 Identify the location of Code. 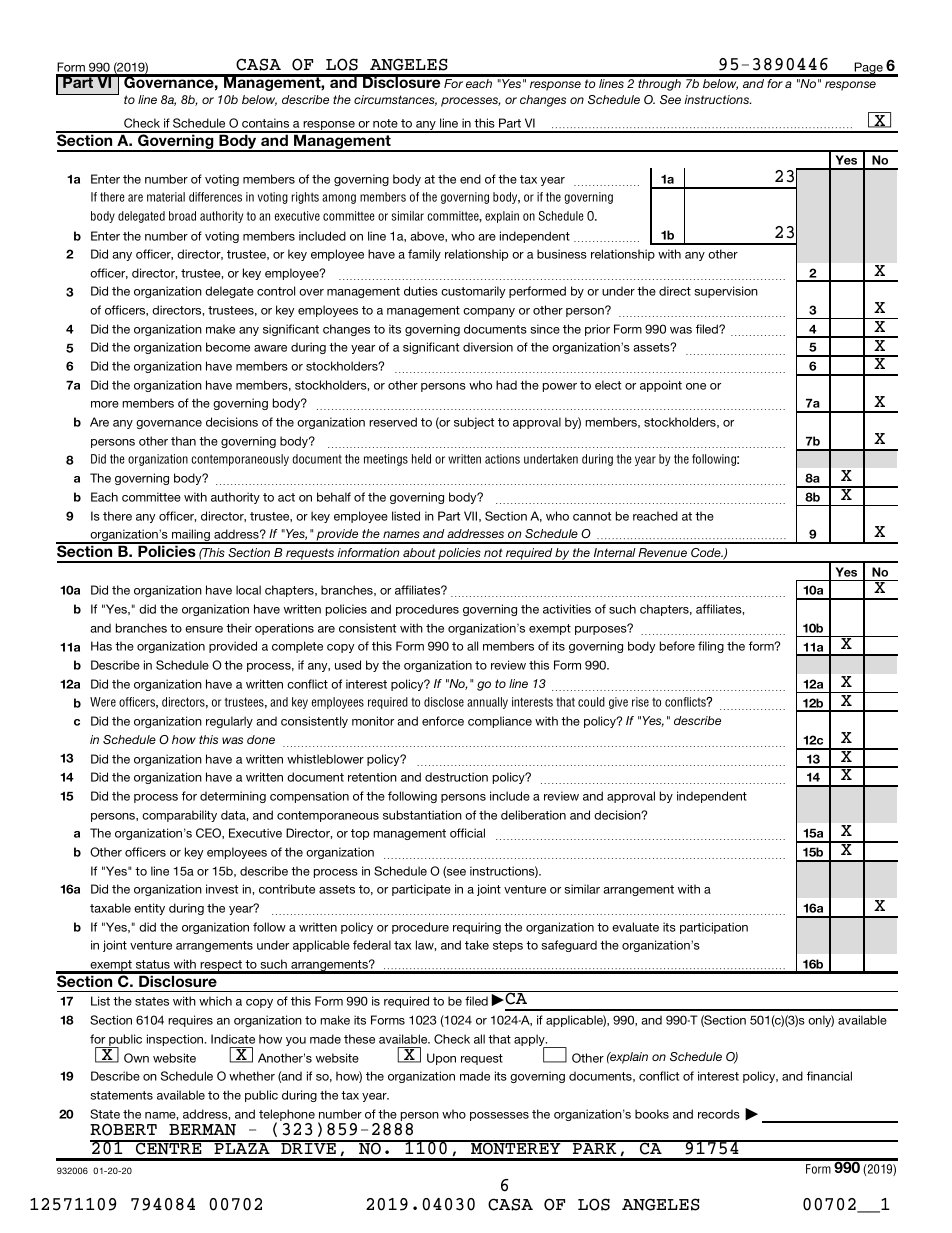
(707, 552).
